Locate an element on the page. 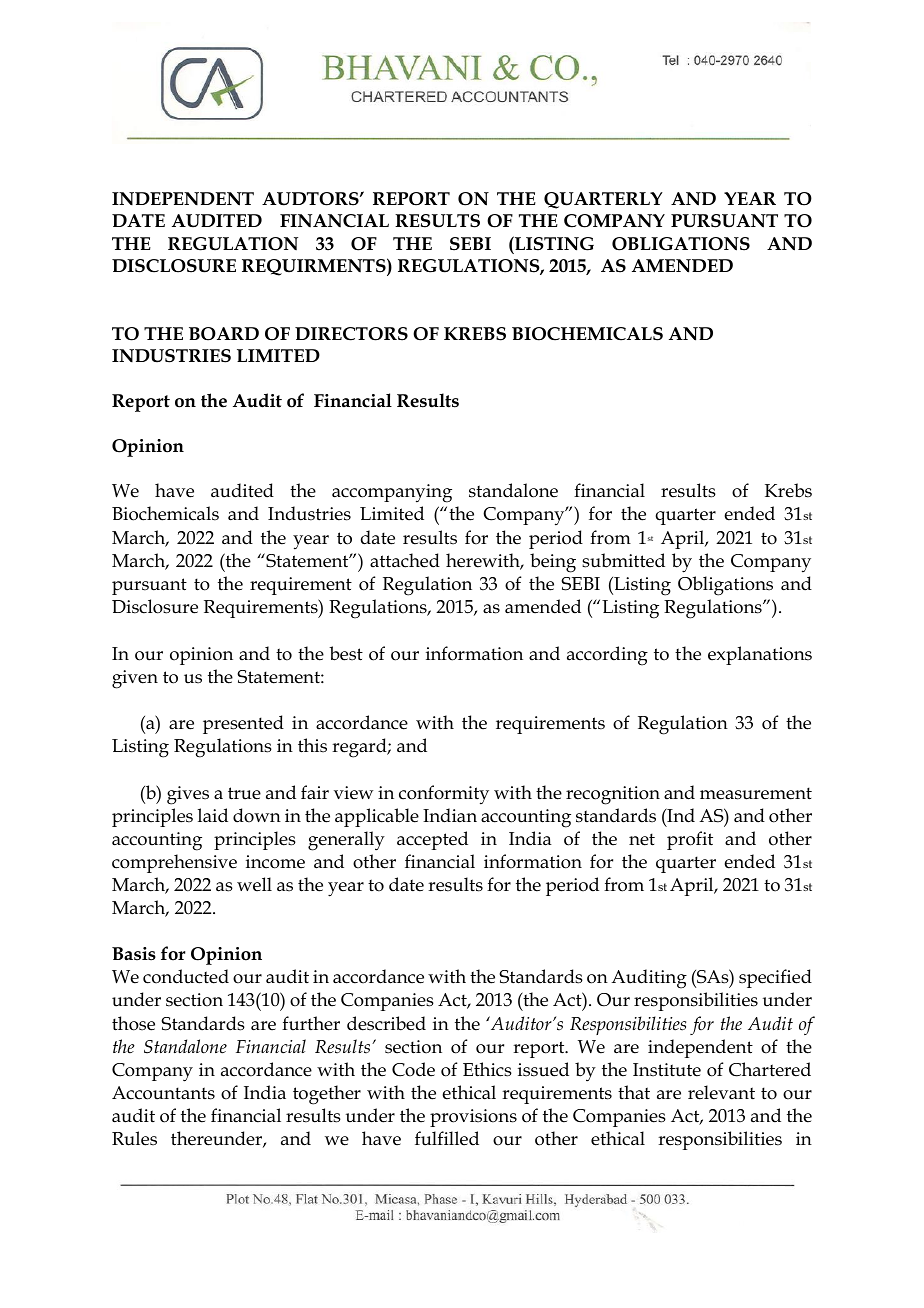  specified is located at coordinates (775, 978).
